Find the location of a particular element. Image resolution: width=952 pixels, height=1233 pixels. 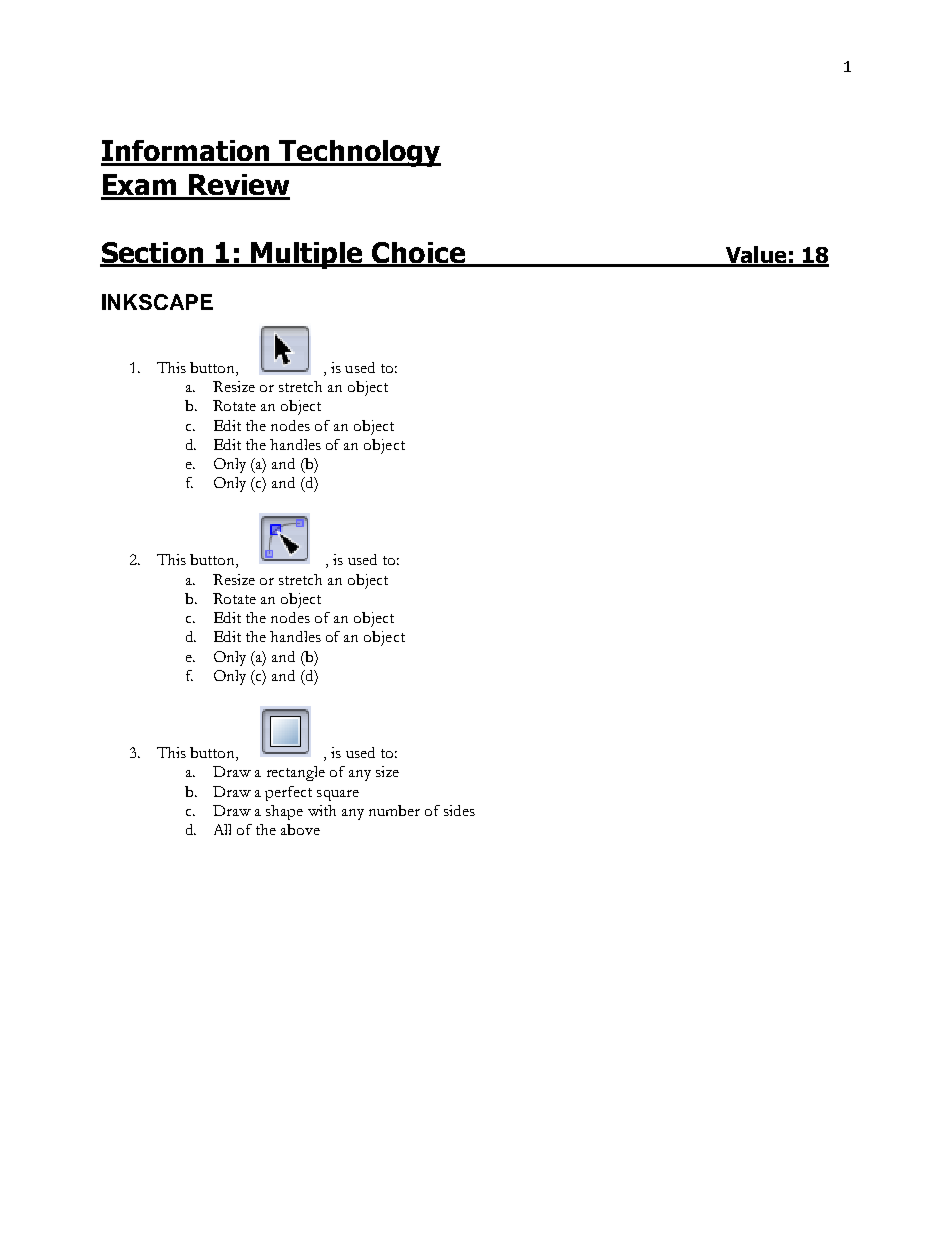

All is located at coordinates (222, 829).
